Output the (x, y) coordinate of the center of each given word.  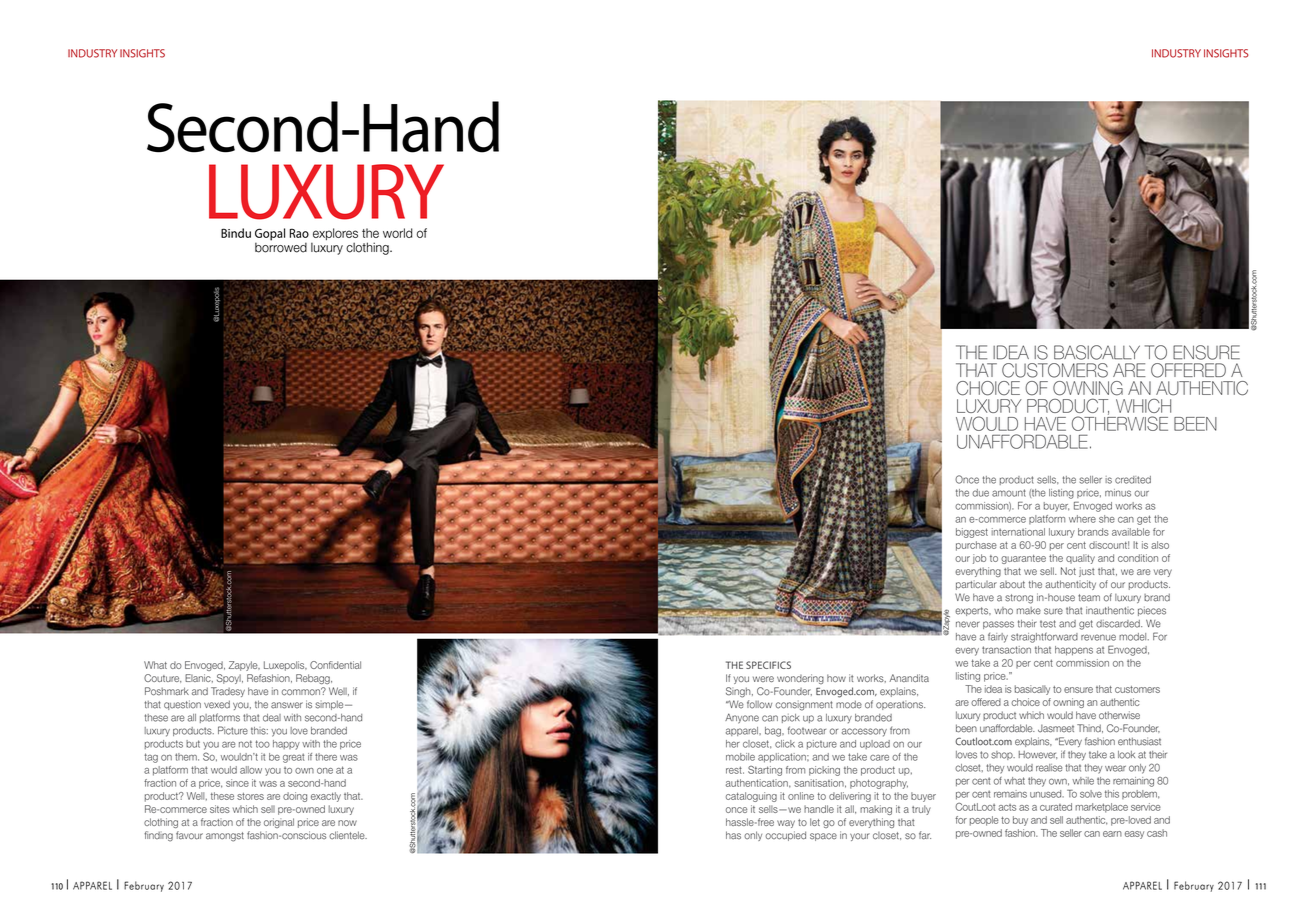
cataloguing (751, 797)
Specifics (768, 665)
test (1048, 624)
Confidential (335, 665)
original (279, 823)
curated (1056, 807)
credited (1133, 480)
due (980, 493)
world (398, 233)
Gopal (270, 235)
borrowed (281, 246)
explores (334, 235)
